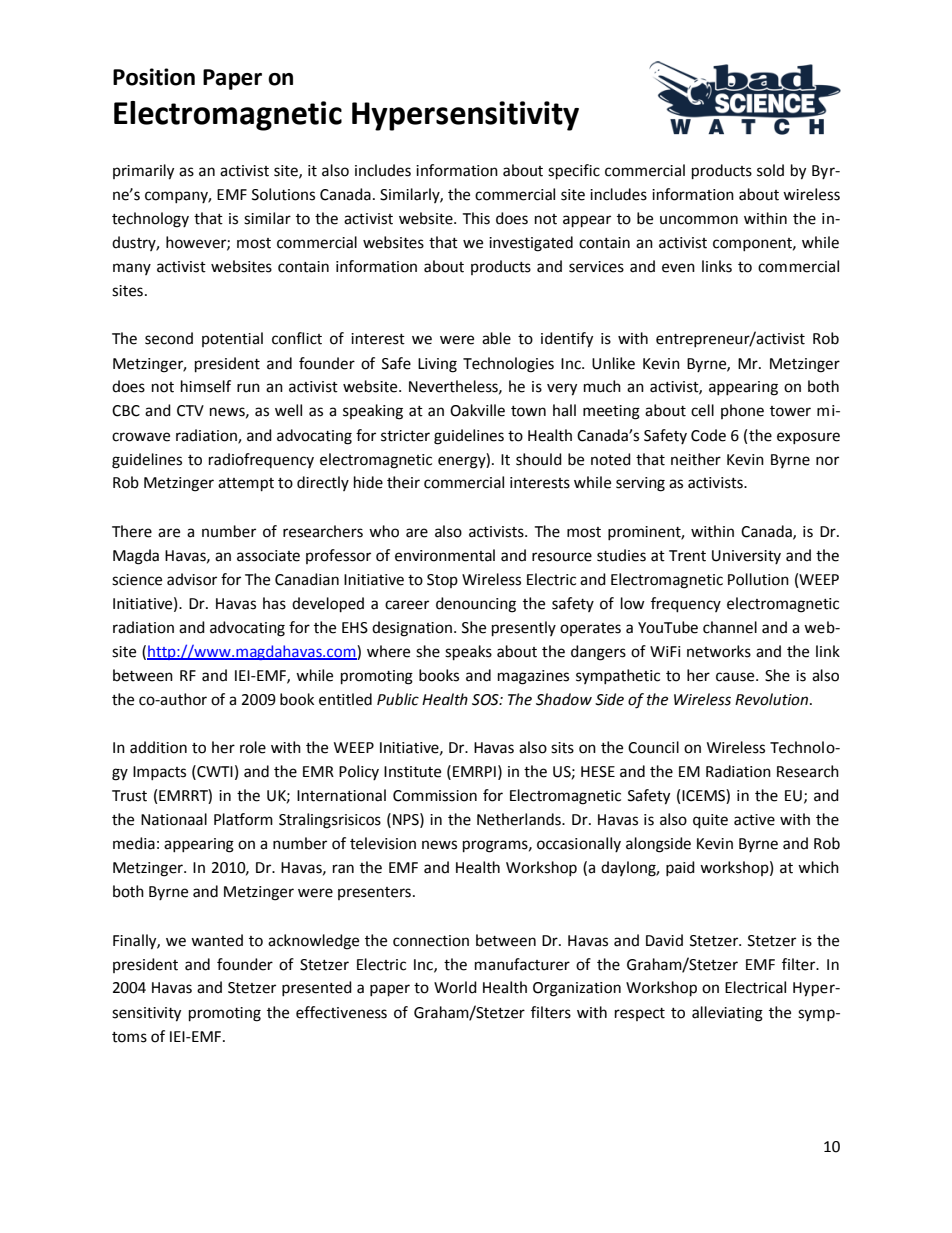 The width and height of the image is (952, 1233). What do you see at coordinates (496, 338) in the image?
I see `able` at bounding box center [496, 338].
